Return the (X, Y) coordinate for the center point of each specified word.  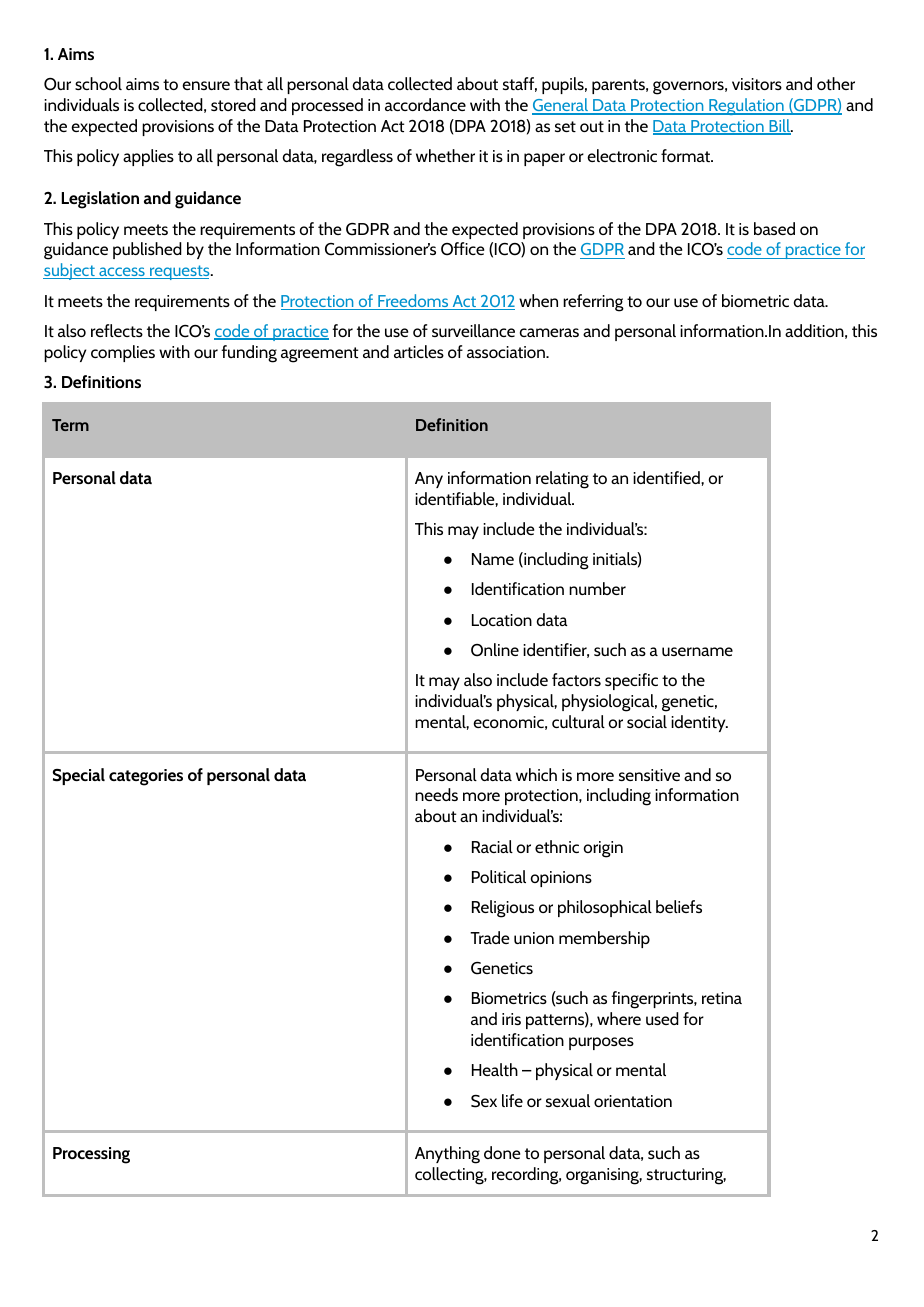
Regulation (746, 106)
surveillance (473, 330)
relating (562, 480)
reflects (117, 330)
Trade (489, 937)
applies (148, 157)
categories (146, 777)
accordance (425, 104)
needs (436, 794)
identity (699, 723)
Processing (91, 1155)
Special (79, 776)
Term (70, 425)
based (774, 228)
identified (667, 477)
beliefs (679, 906)
